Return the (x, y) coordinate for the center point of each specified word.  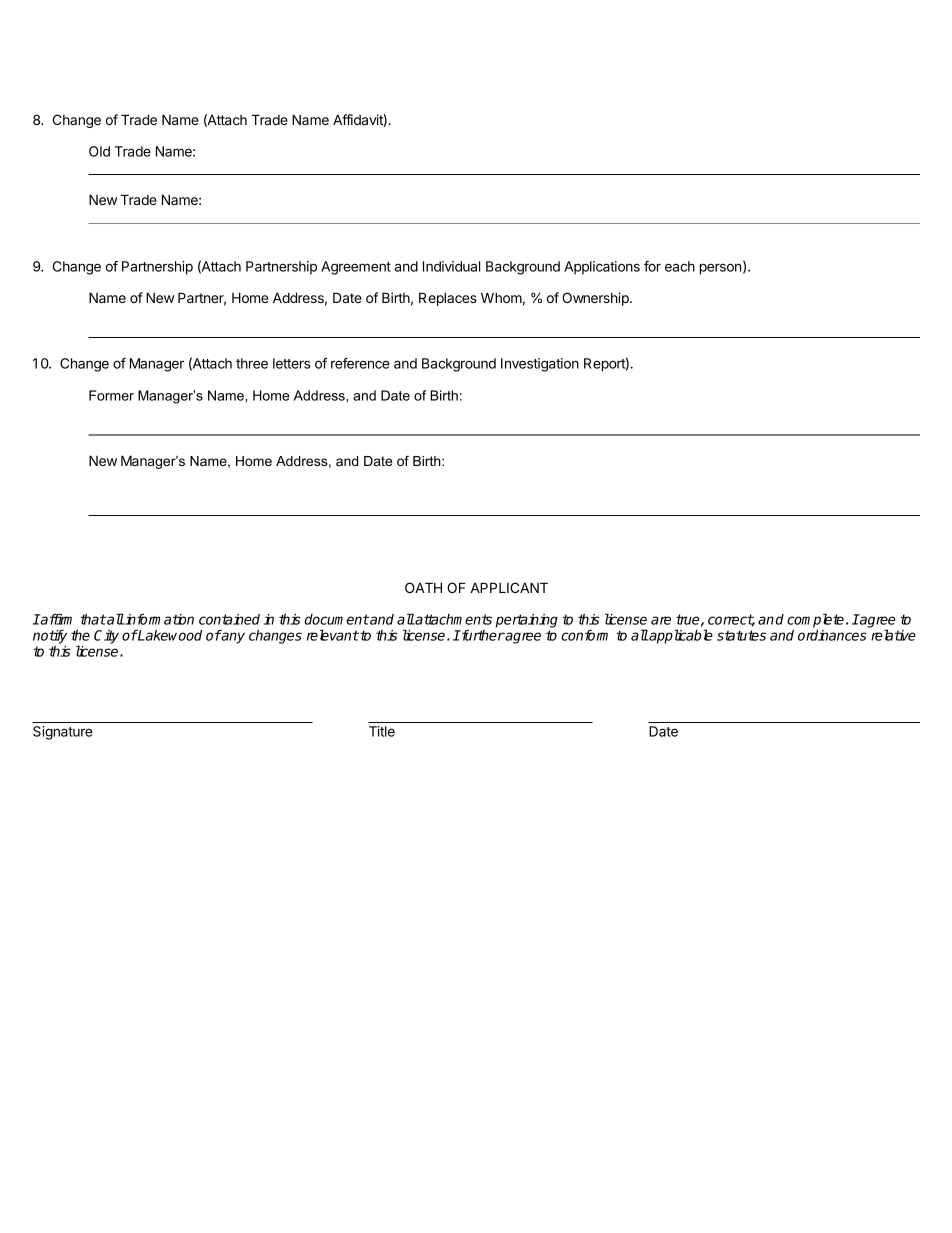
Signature (63, 733)
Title (382, 731)
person (721, 269)
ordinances (832, 635)
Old (99, 151)
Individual (451, 266)
